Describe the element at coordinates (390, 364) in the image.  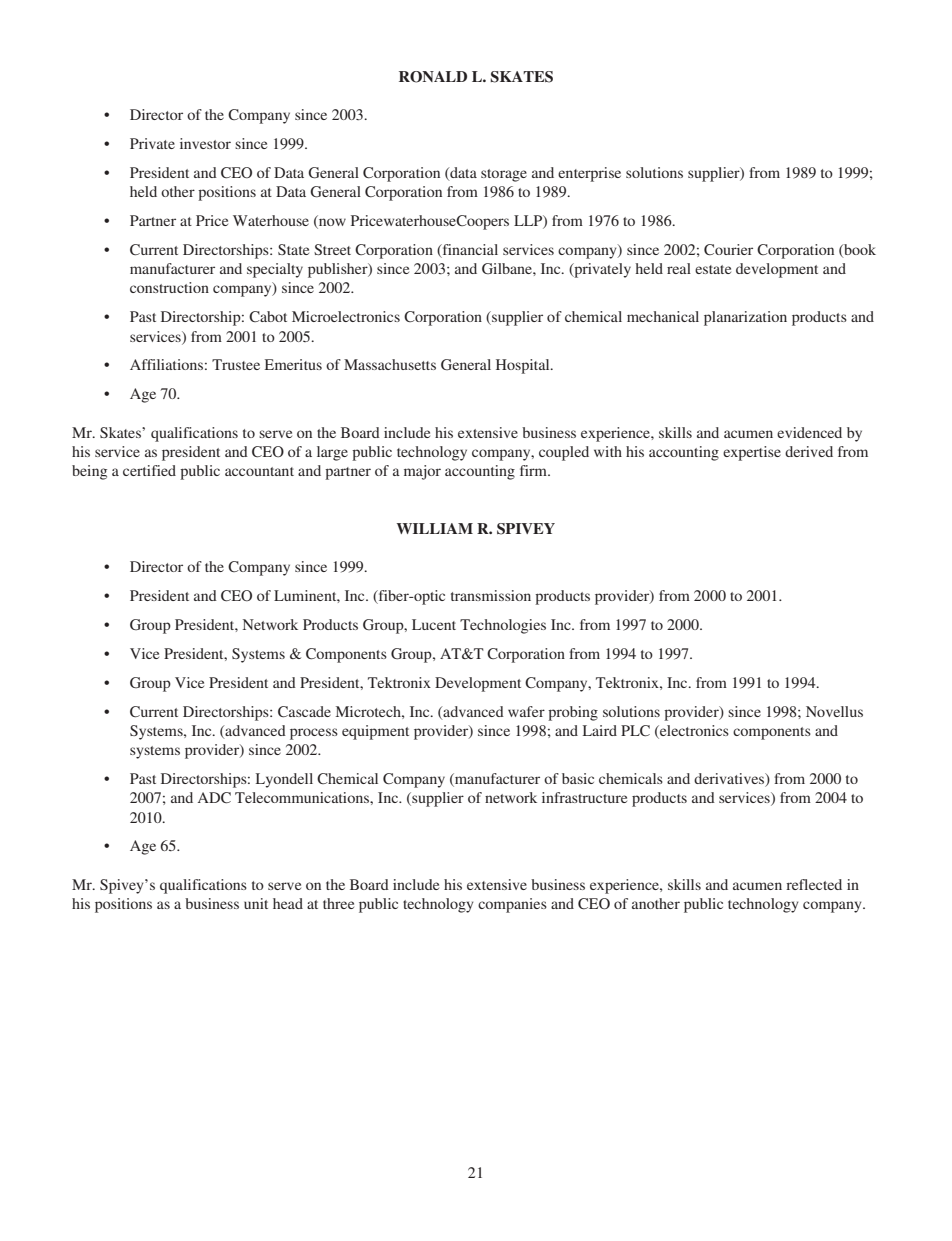
I see `Massachusetts` at that location.
